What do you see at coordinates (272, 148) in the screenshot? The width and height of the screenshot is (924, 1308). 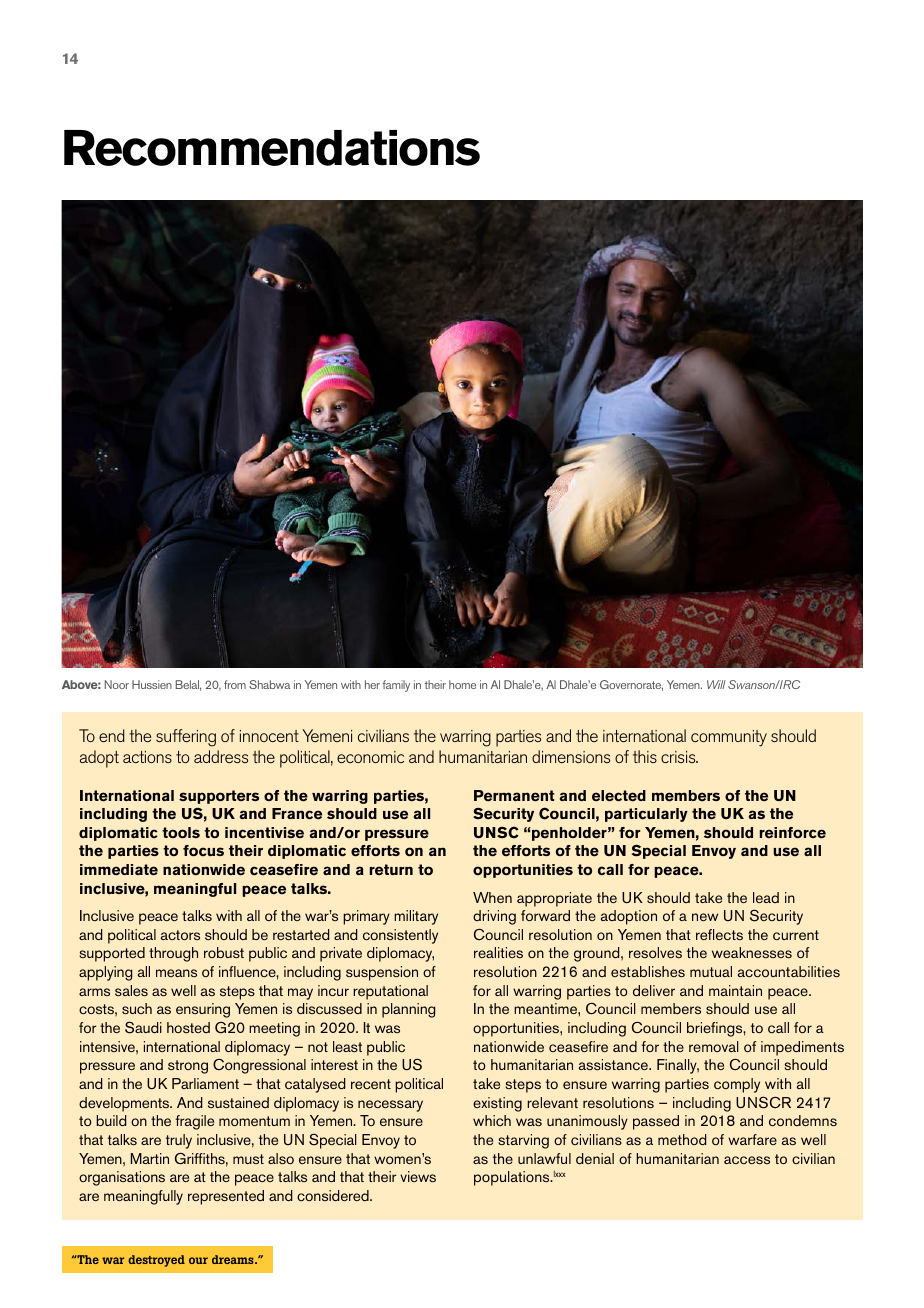 I see `Recommendations` at bounding box center [272, 148].
